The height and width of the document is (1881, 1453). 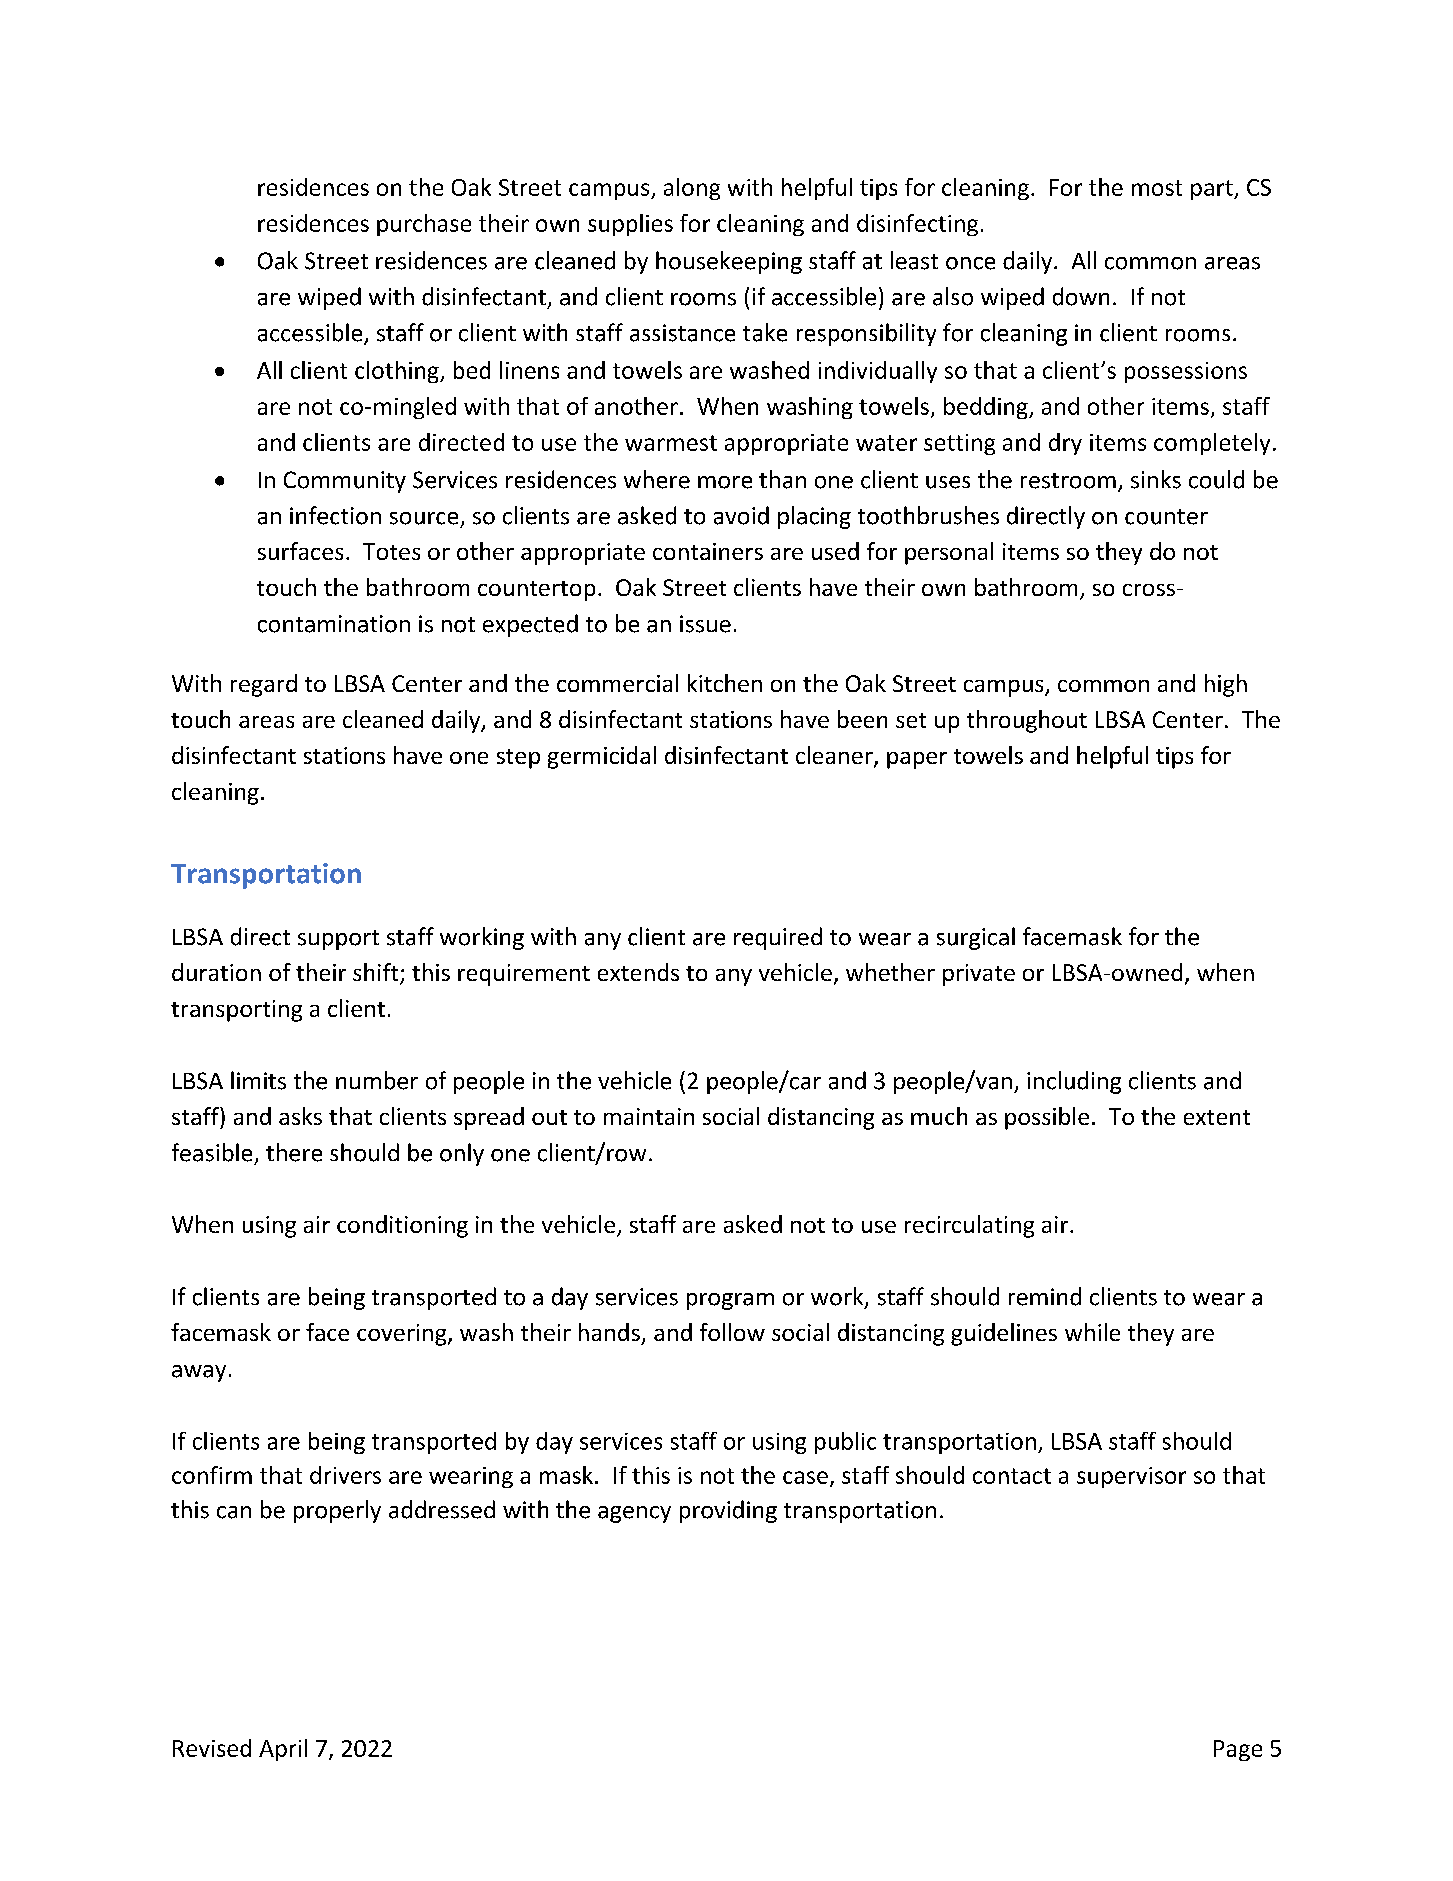 I want to click on maintain, so click(x=649, y=1116).
